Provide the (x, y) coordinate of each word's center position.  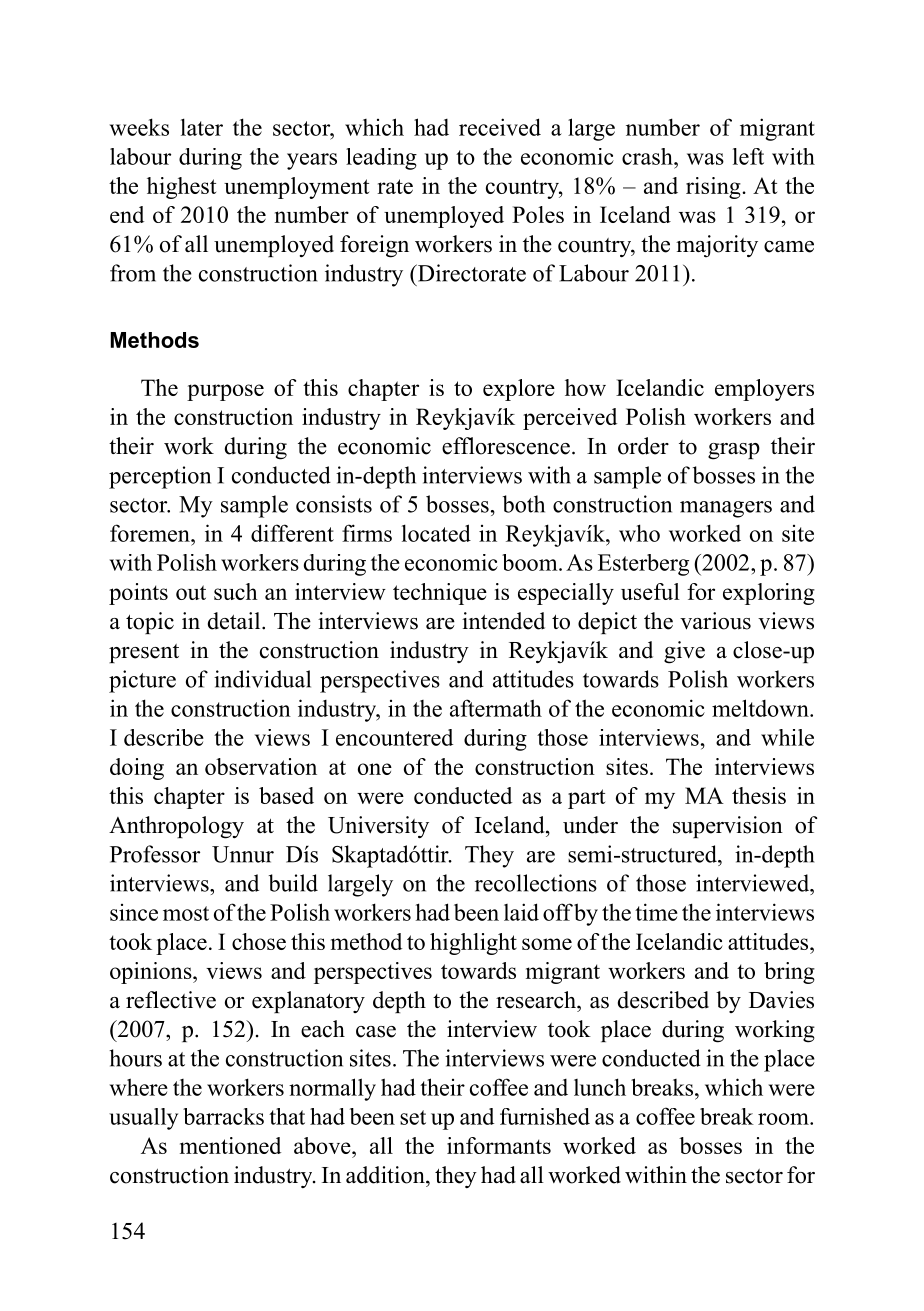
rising (714, 188)
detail (235, 621)
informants (499, 1145)
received (500, 127)
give (684, 652)
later (202, 127)
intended (503, 621)
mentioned (230, 1145)
